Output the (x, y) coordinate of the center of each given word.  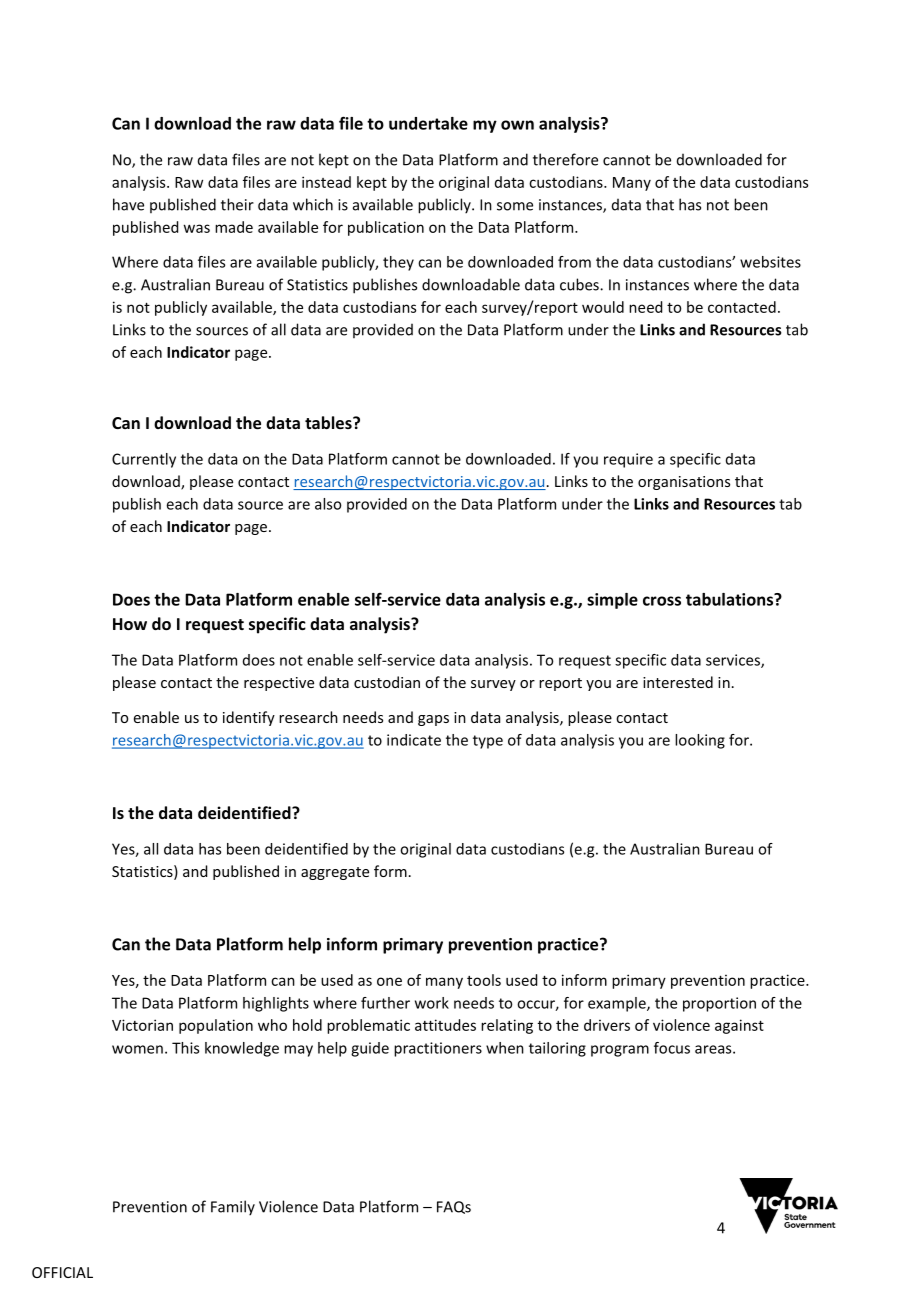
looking (700, 741)
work (432, 1003)
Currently (144, 460)
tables (329, 422)
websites (770, 262)
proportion (719, 1004)
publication (386, 228)
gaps (433, 720)
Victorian (142, 1025)
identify (249, 718)
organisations (684, 483)
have (128, 204)
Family (233, 1208)
